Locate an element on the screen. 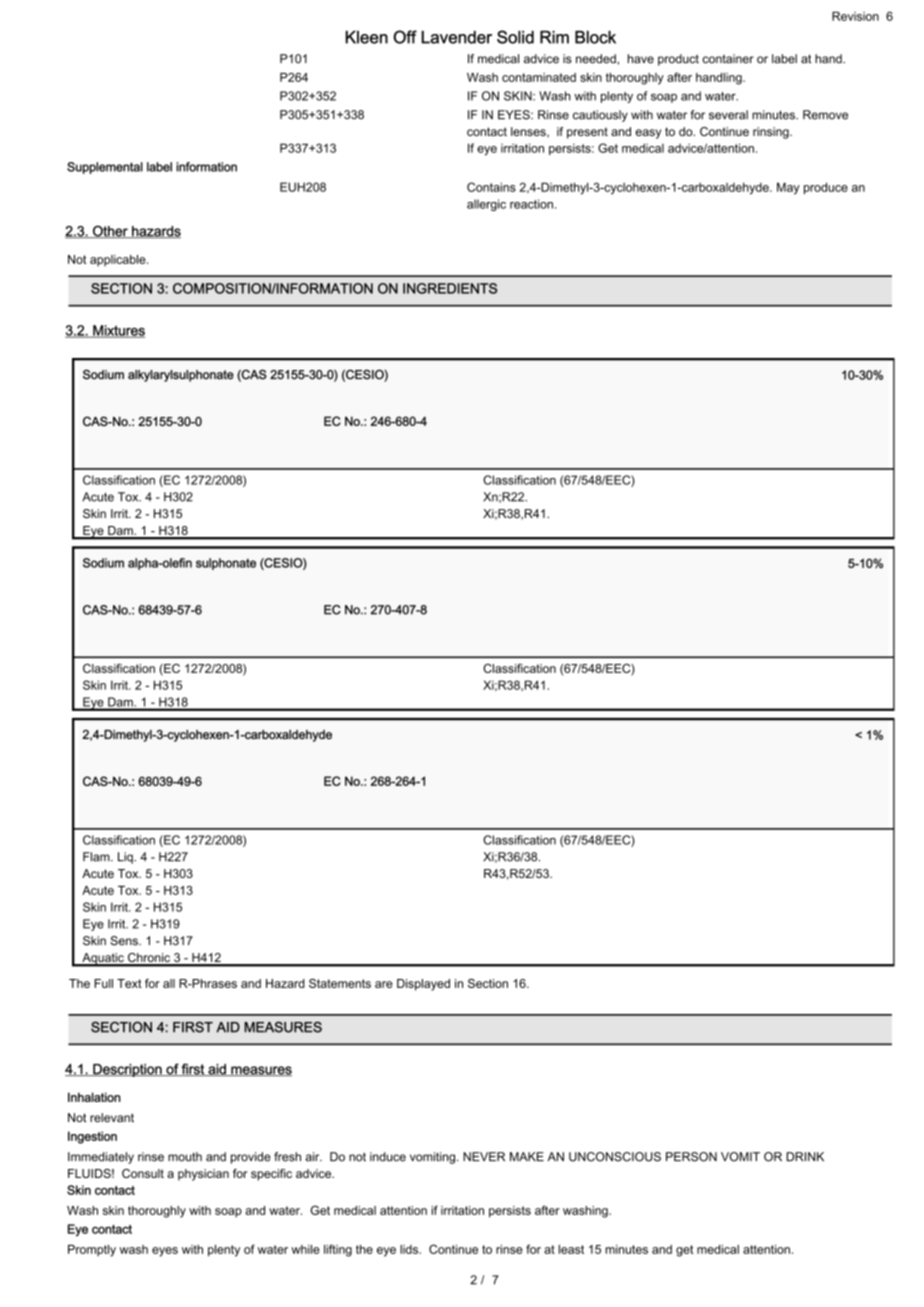 This screenshot has height=1307, width=924. Mixtures is located at coordinates (118, 331).
